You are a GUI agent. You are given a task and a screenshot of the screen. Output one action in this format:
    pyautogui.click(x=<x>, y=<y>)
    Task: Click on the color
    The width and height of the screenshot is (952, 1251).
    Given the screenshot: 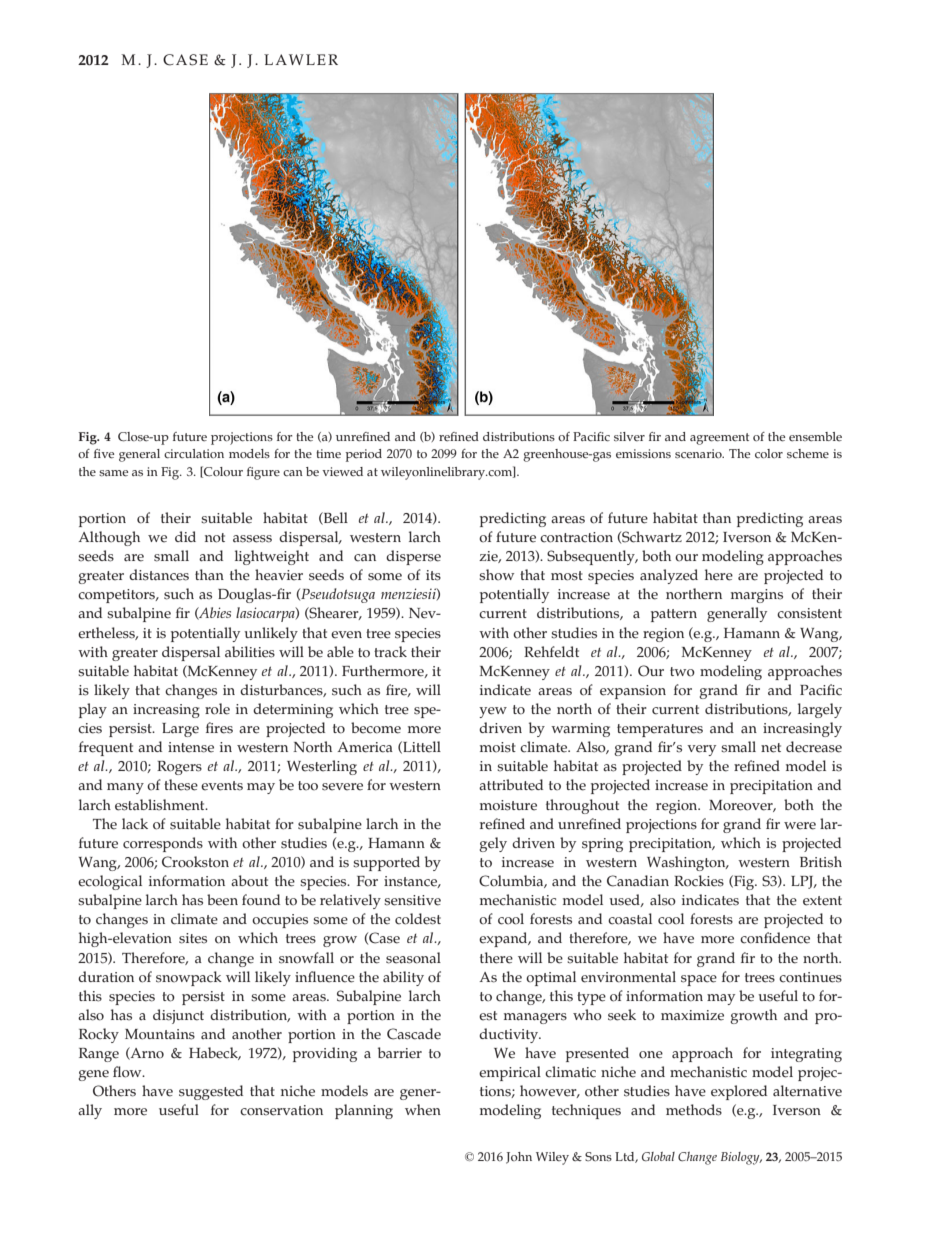 What is the action you would take?
    pyautogui.click(x=769, y=454)
